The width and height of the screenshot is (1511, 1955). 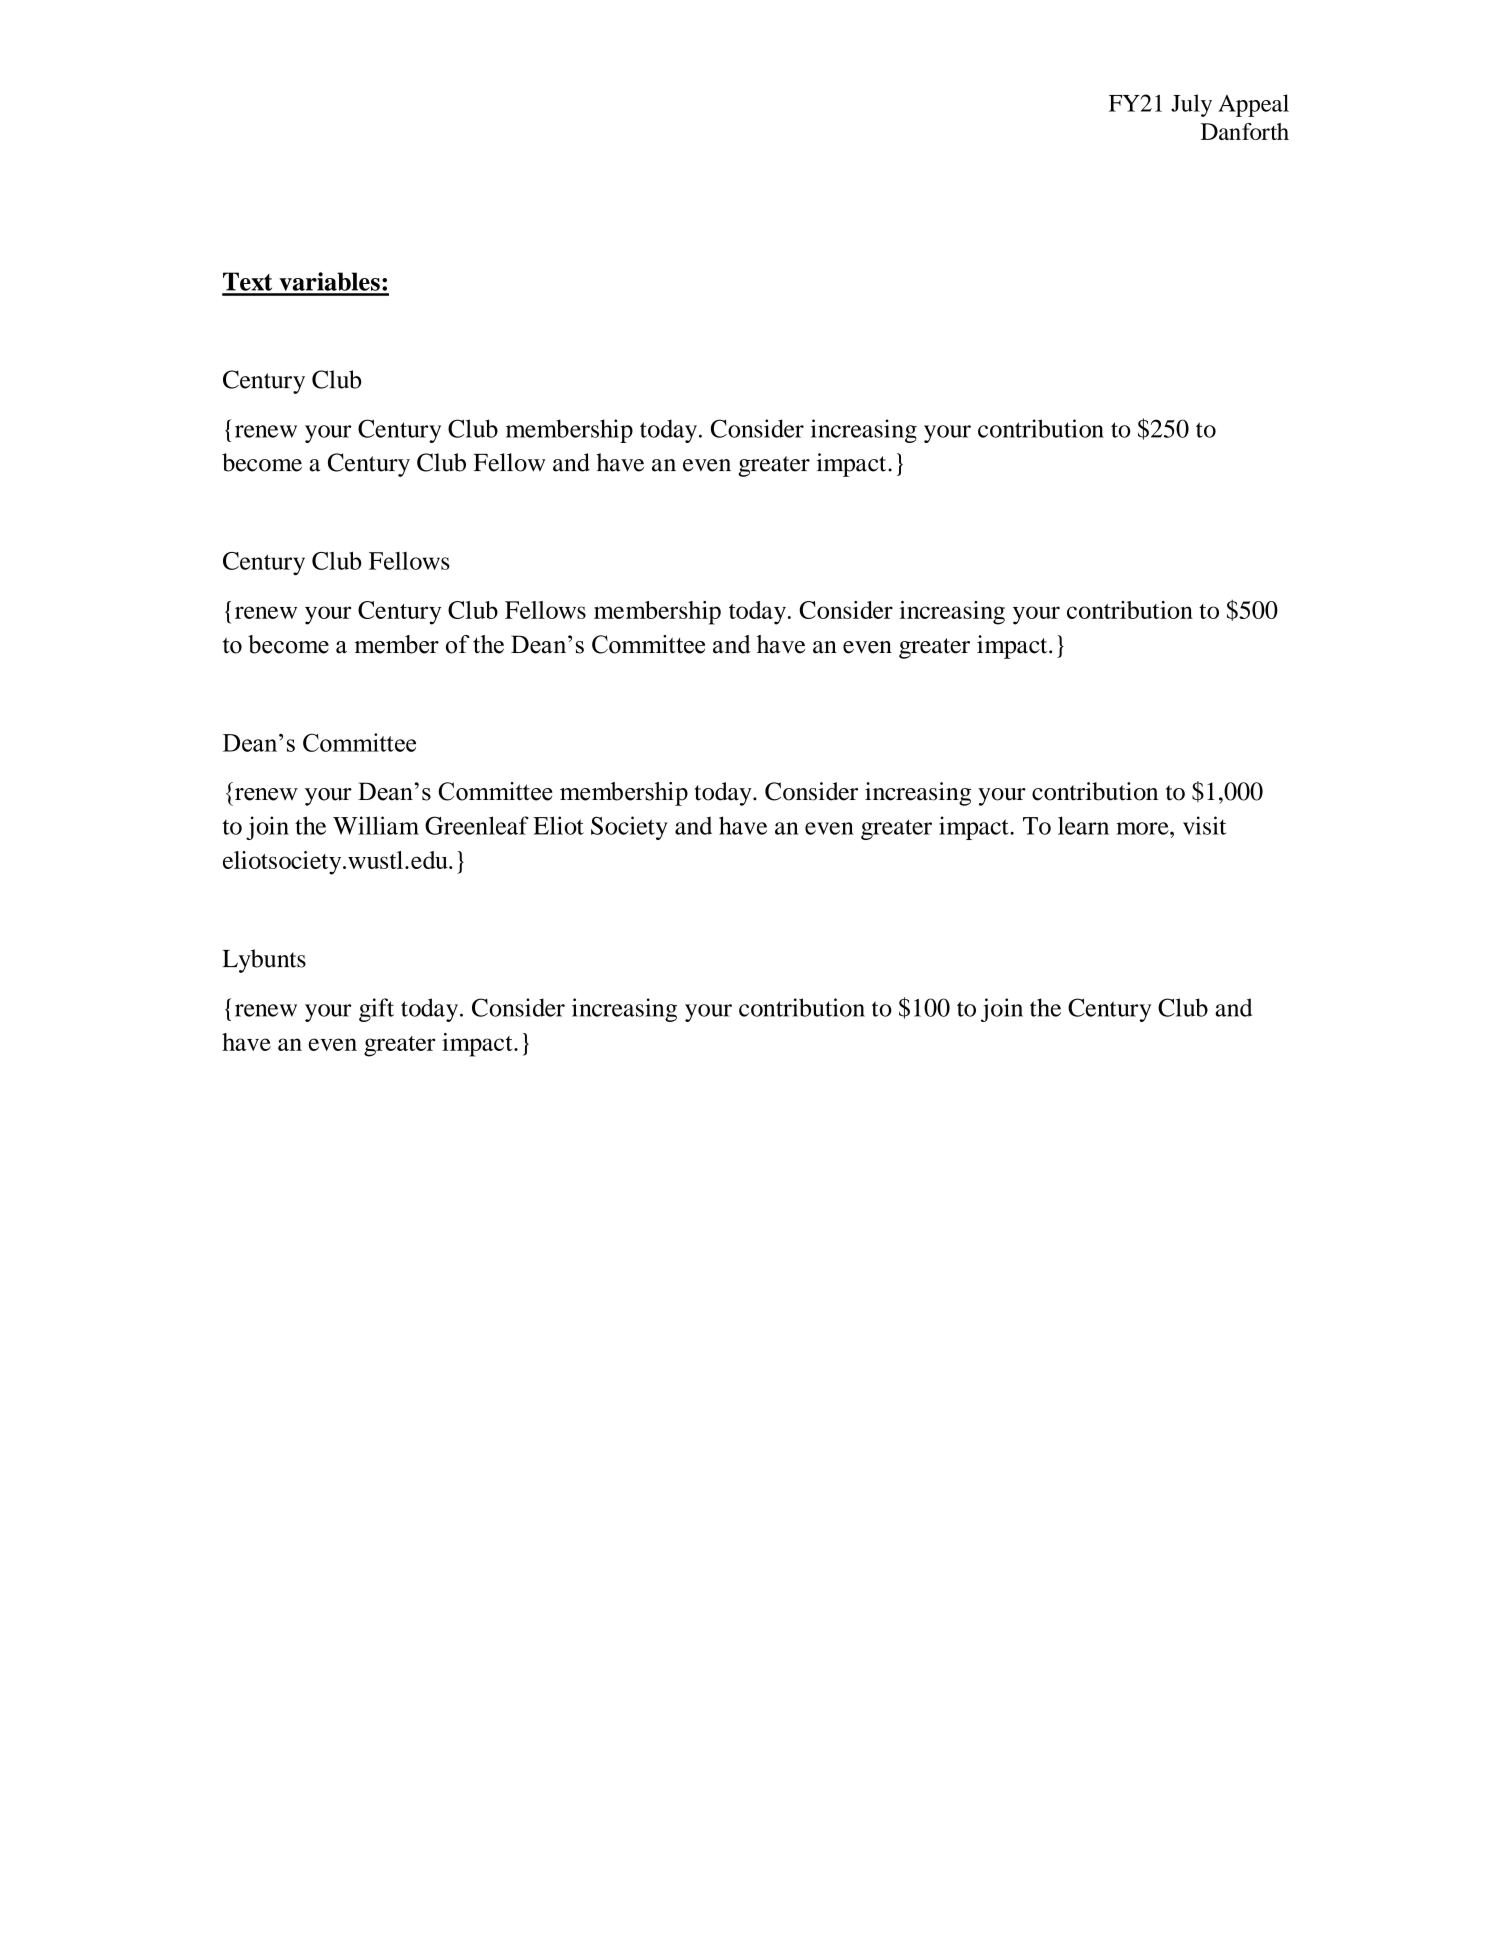 I want to click on learn, so click(x=1083, y=825).
